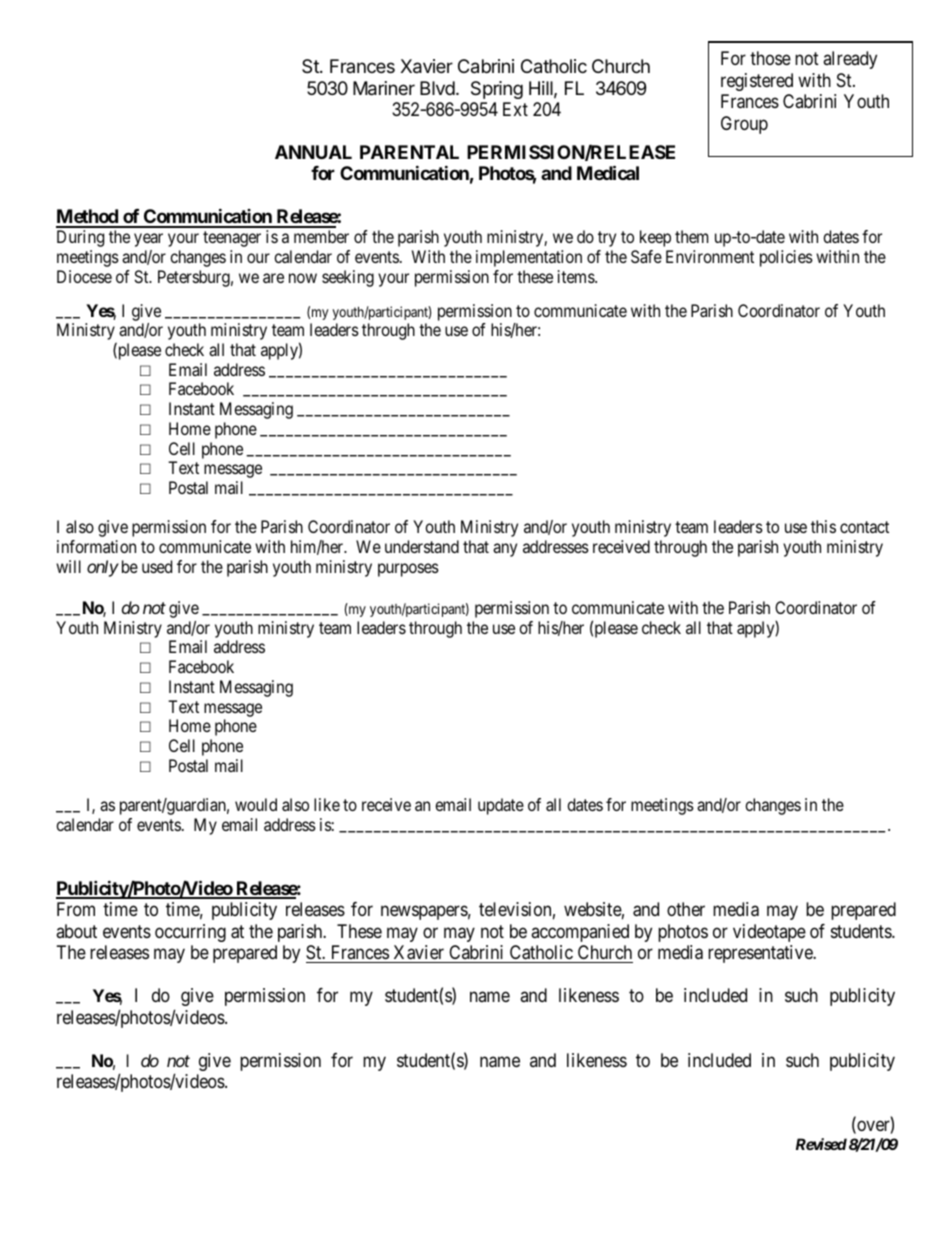 The image size is (952, 1233). I want to click on occurring, so click(190, 933).
